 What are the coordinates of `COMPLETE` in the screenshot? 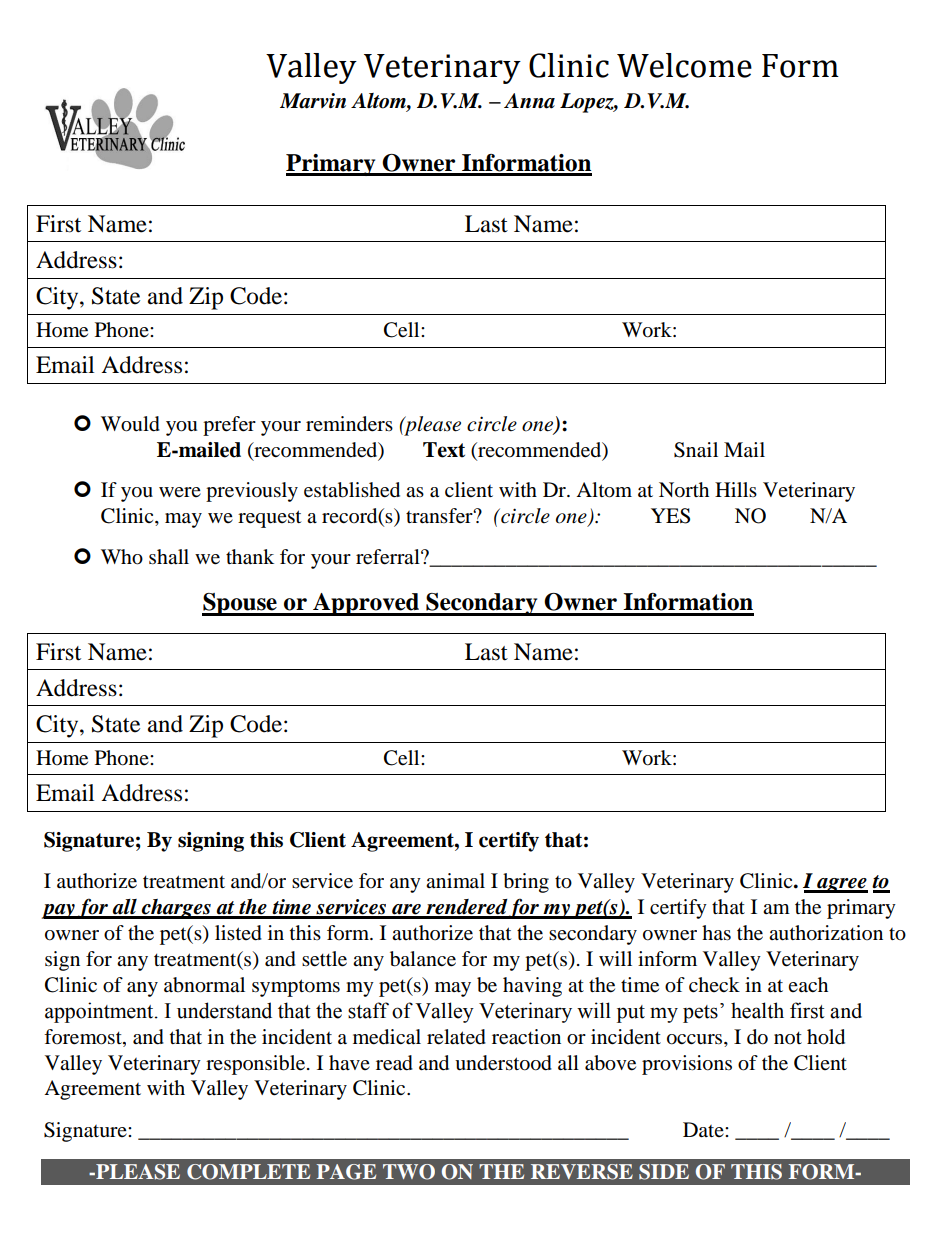 It's located at (248, 1172).
